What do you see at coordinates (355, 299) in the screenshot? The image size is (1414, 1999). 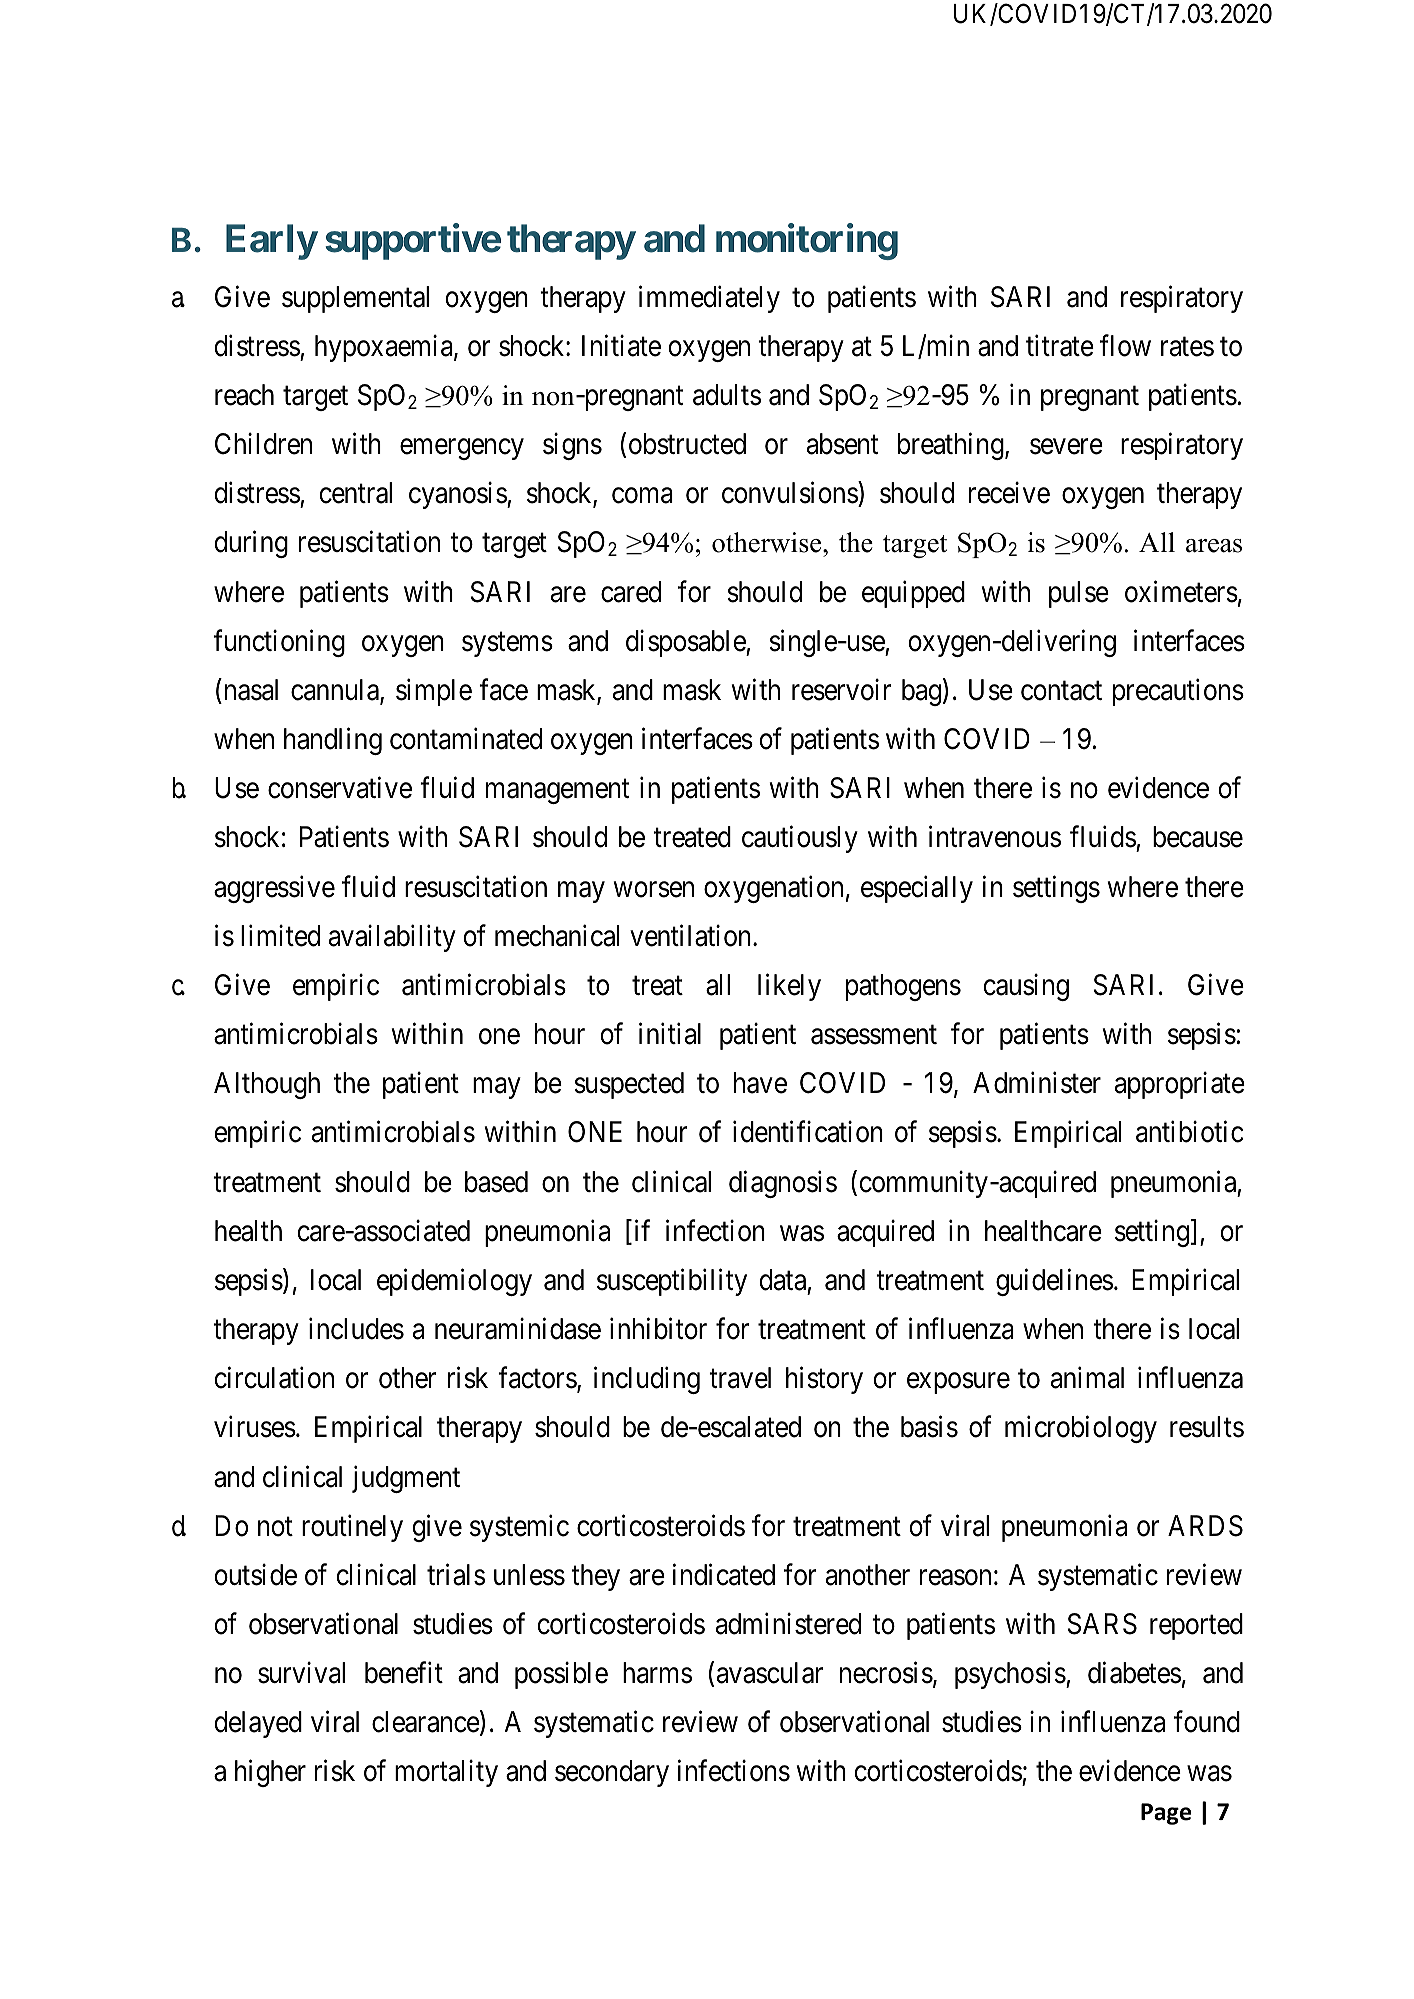 I see `supplemental` at bounding box center [355, 299].
